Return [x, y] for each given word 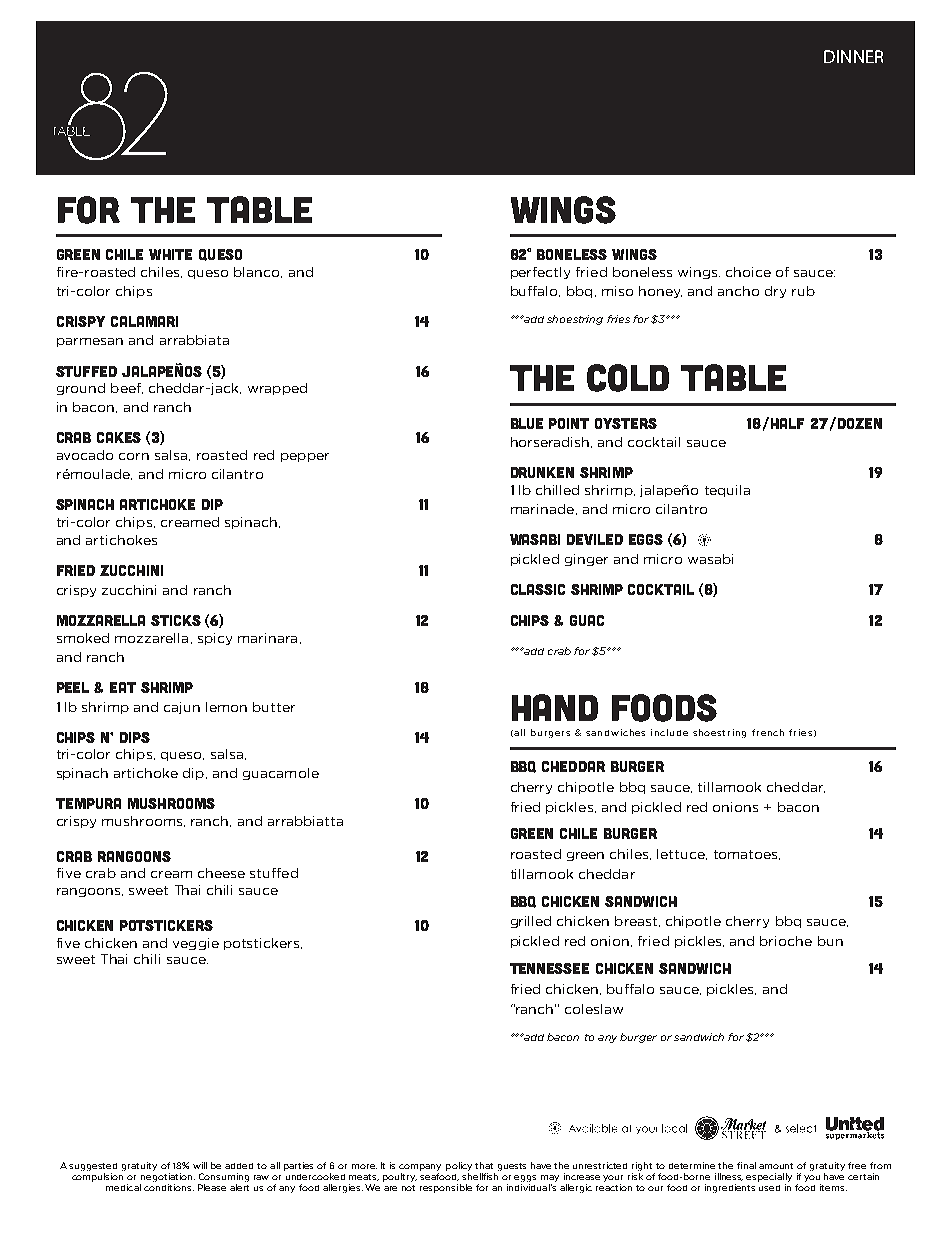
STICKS [176, 620]
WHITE [170, 254]
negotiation [168, 1177]
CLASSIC [538, 589]
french [768, 732]
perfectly [540, 273]
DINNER [853, 56]
